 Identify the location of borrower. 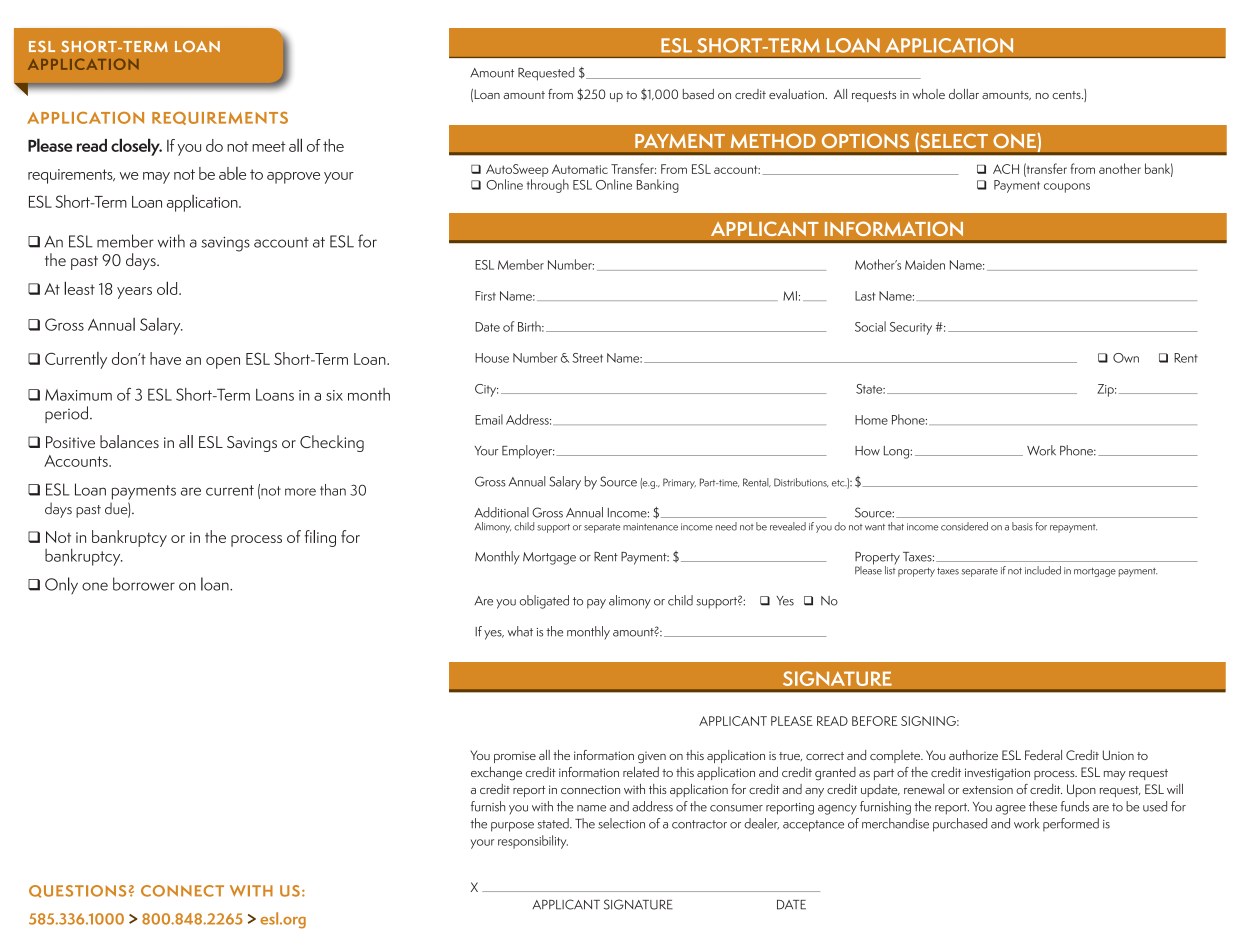
(144, 584).
